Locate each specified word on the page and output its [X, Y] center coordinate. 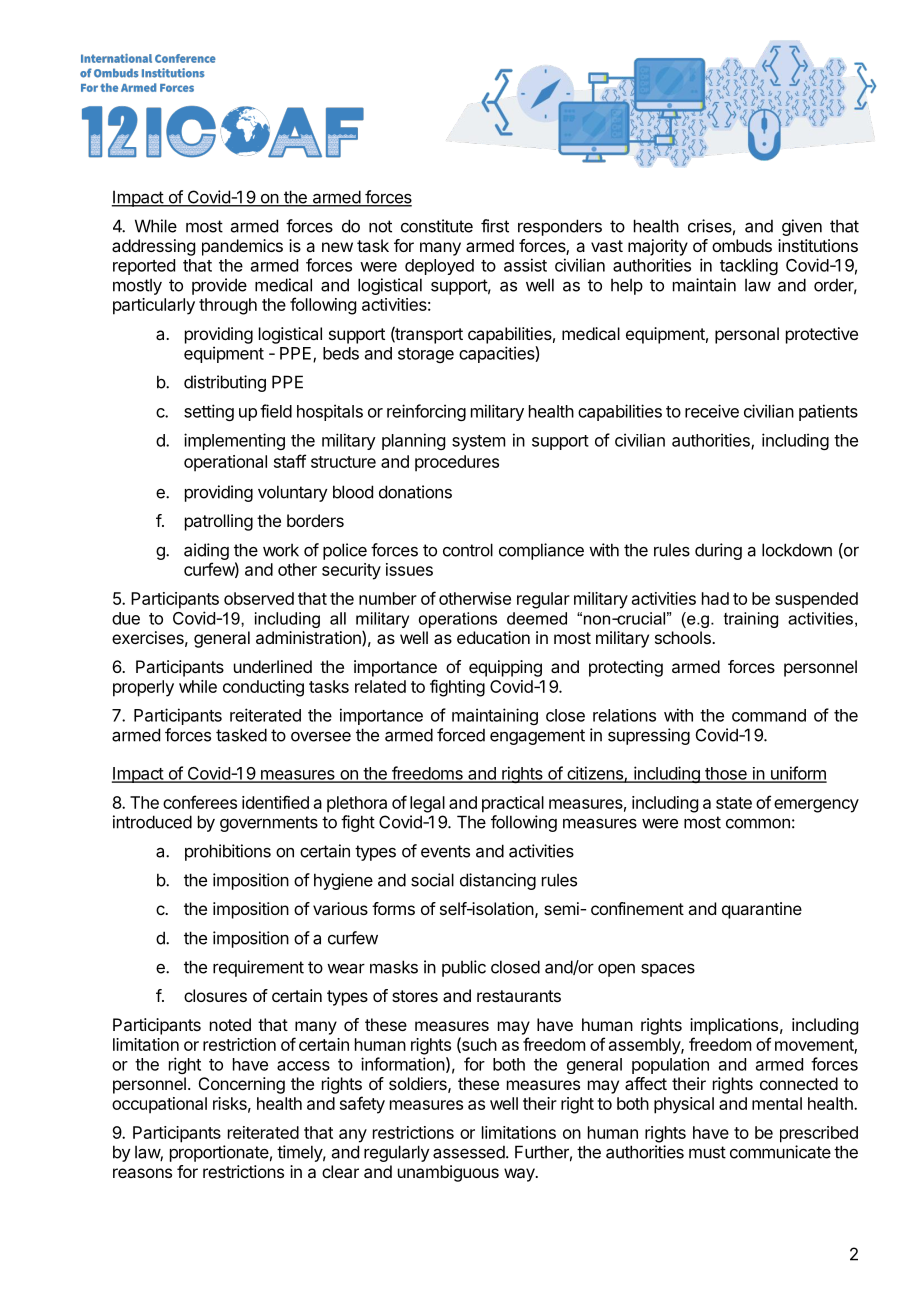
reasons [142, 1173]
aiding [206, 551]
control [468, 550]
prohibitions [228, 852]
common [758, 823]
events [445, 851]
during [718, 551]
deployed [439, 267]
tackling [749, 266]
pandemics [242, 247]
